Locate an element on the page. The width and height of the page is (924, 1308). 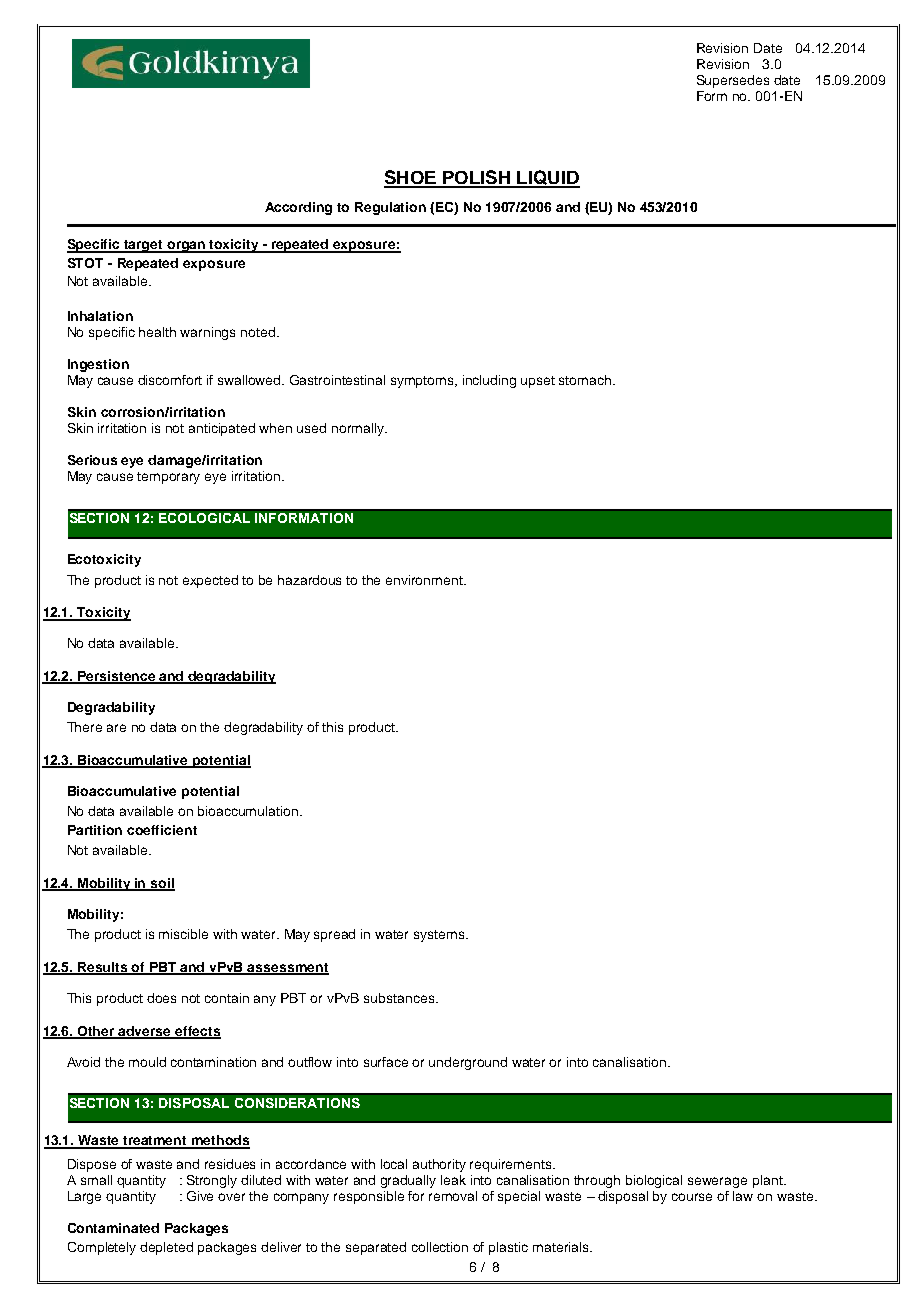
underground is located at coordinates (468, 1063).
